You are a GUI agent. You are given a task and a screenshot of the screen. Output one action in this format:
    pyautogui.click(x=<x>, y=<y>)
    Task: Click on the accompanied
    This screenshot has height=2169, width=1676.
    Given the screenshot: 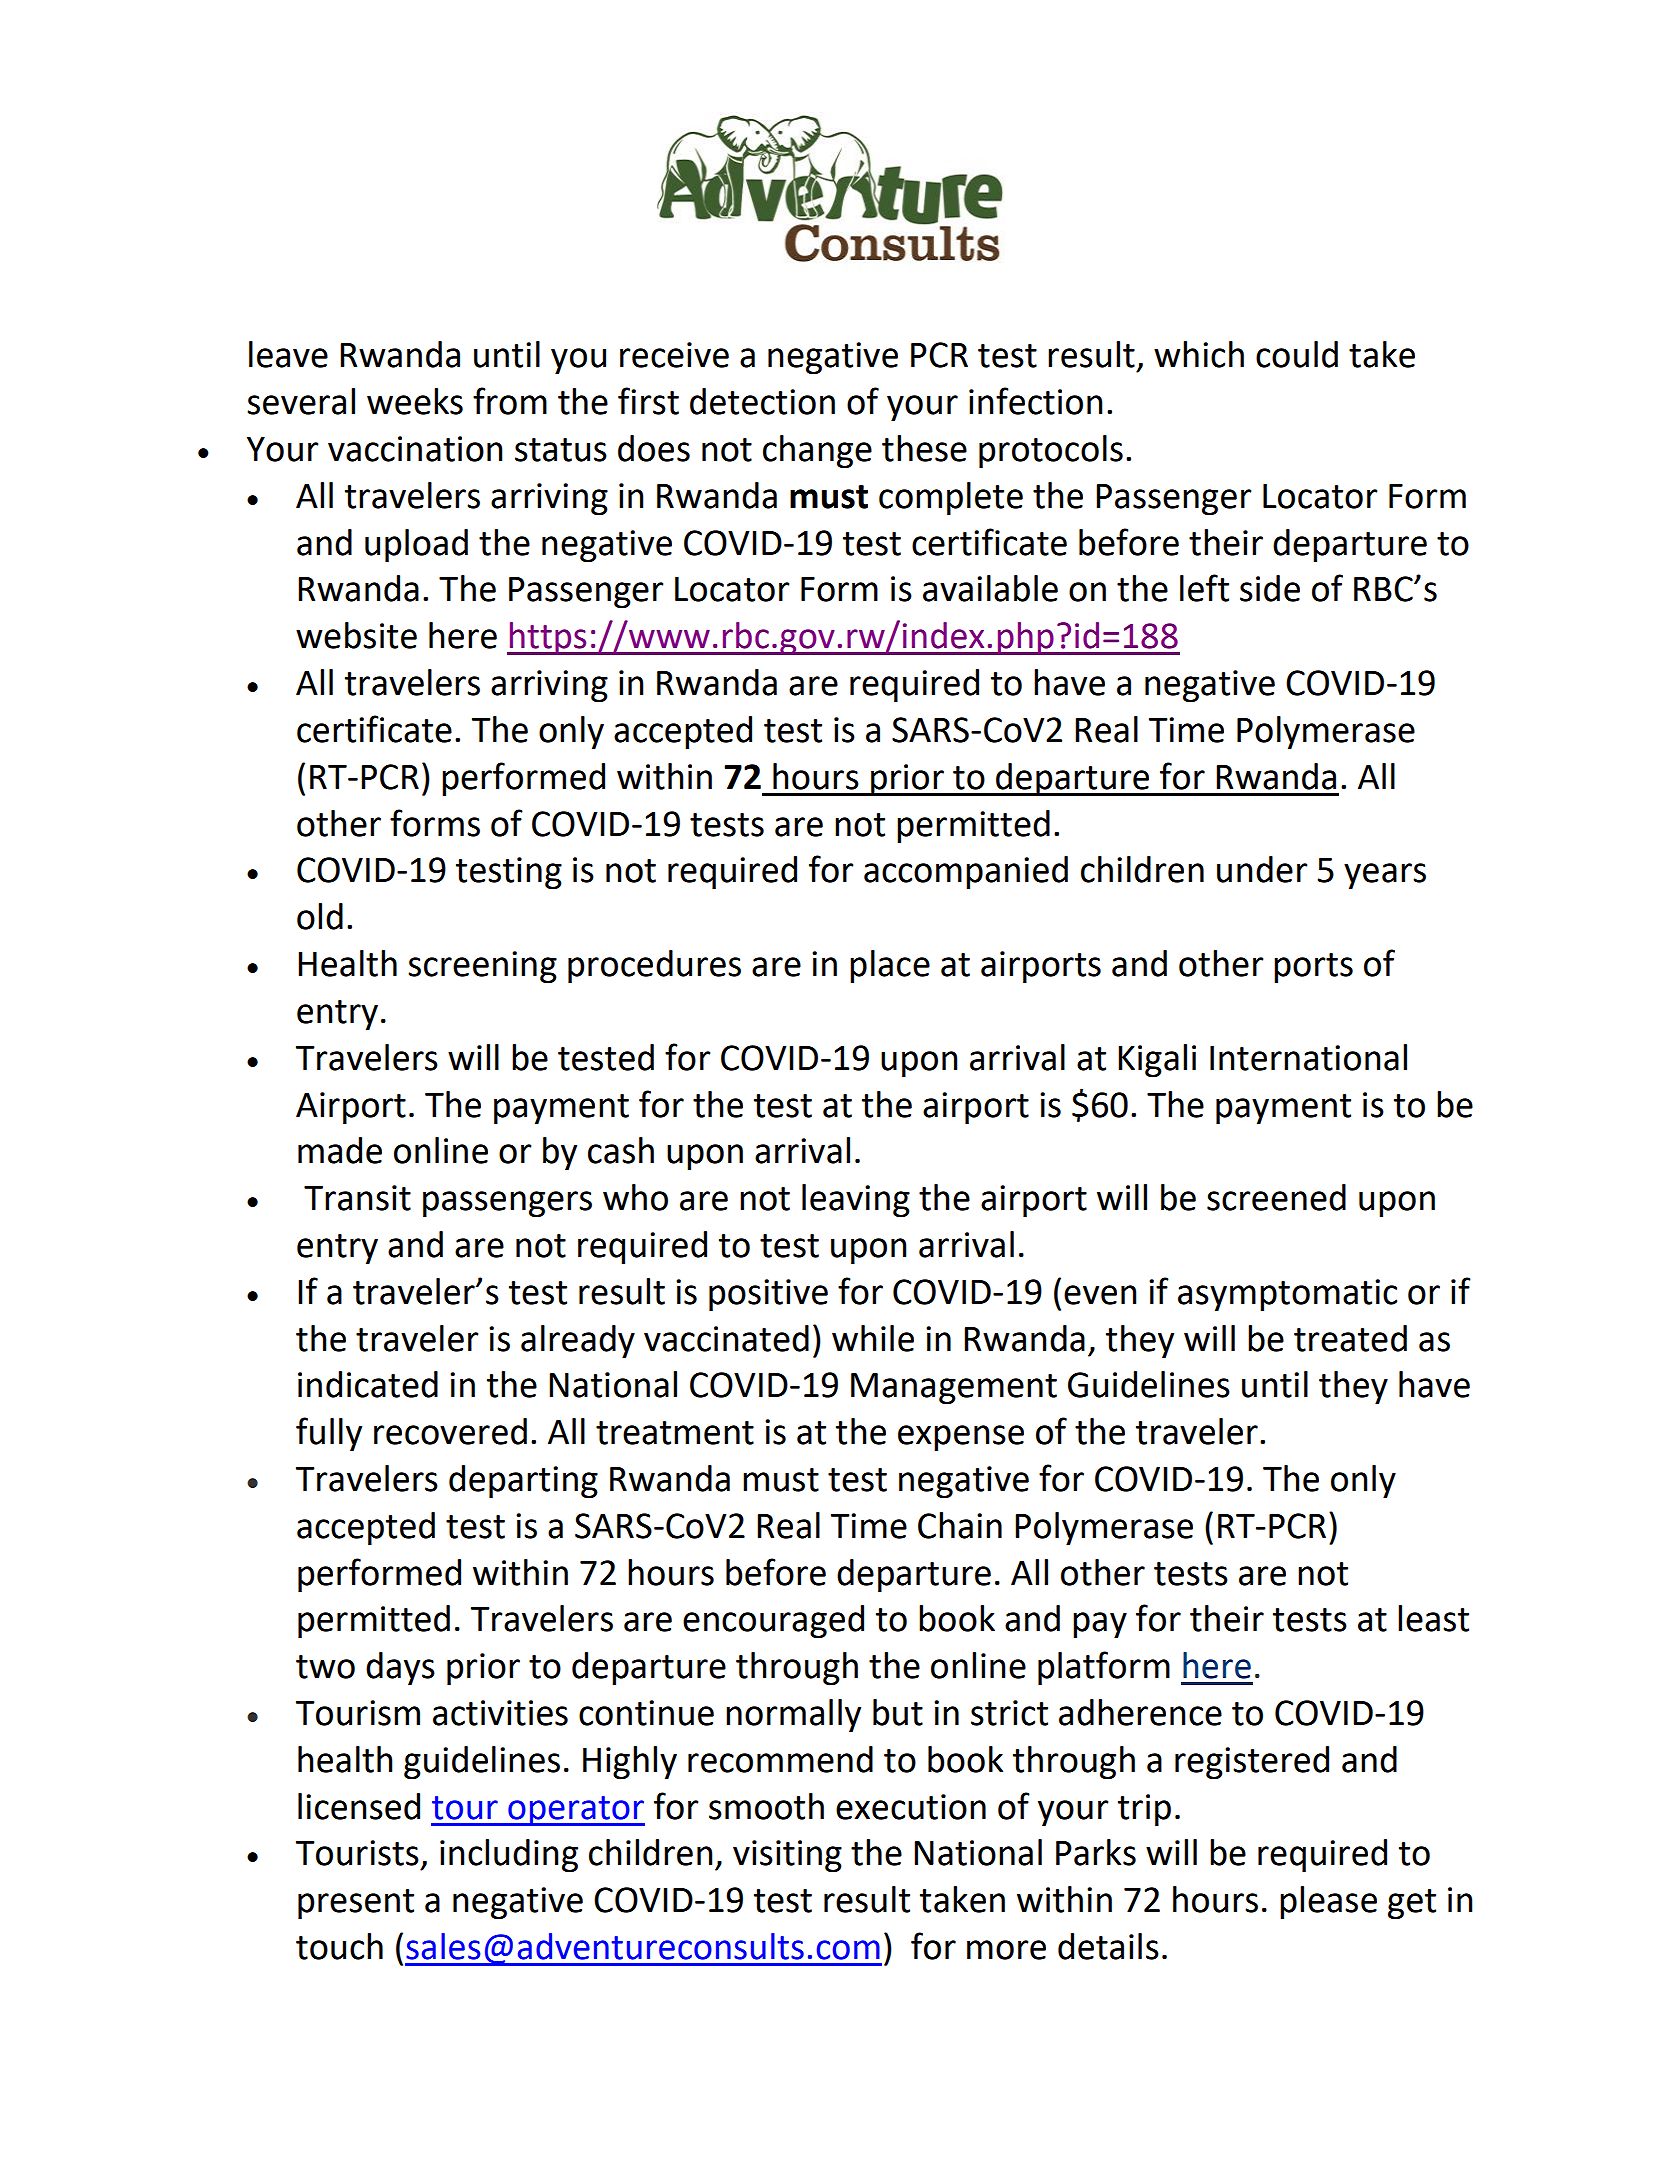 What is the action you would take?
    pyautogui.click(x=966, y=873)
